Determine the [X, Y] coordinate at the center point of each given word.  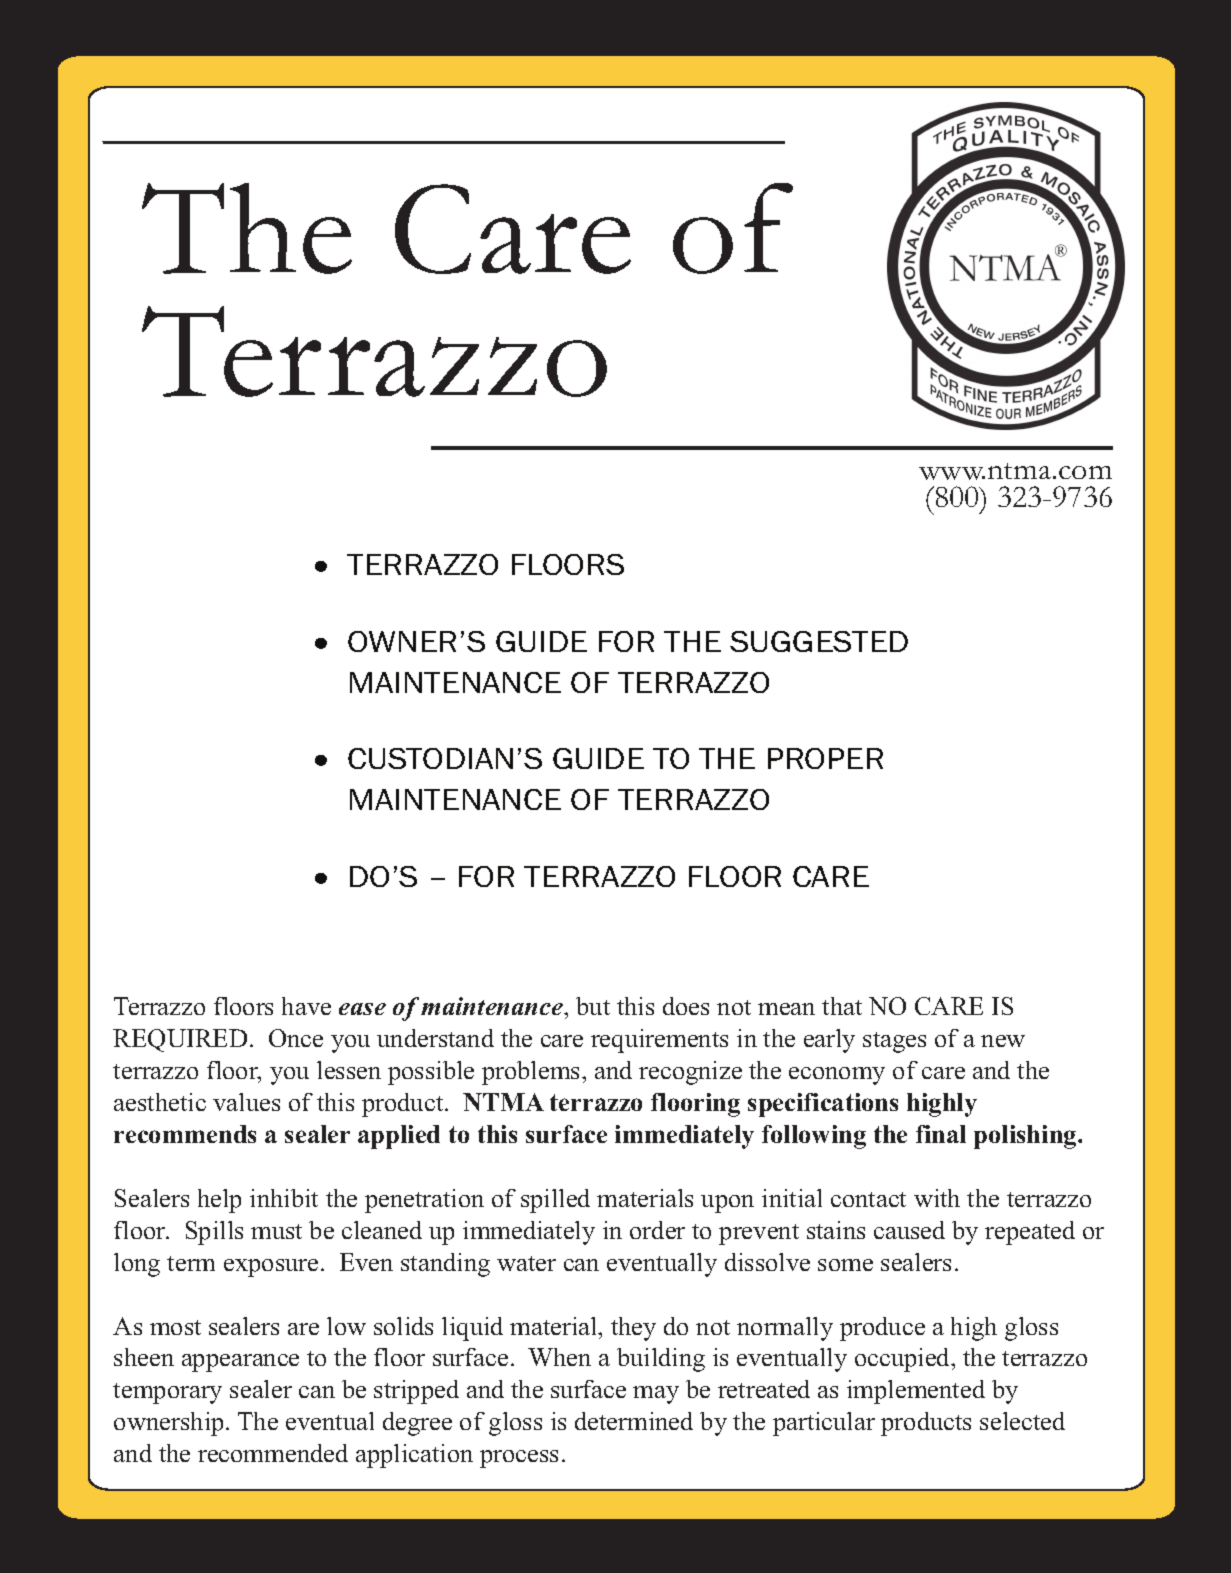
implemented [916, 1392]
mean [786, 1009]
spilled [555, 1201]
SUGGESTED [819, 641]
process [519, 1459]
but [593, 1006]
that [842, 1006]
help [219, 1201]
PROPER [825, 758]
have [306, 1006]
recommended [273, 1453]
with [937, 1198]
